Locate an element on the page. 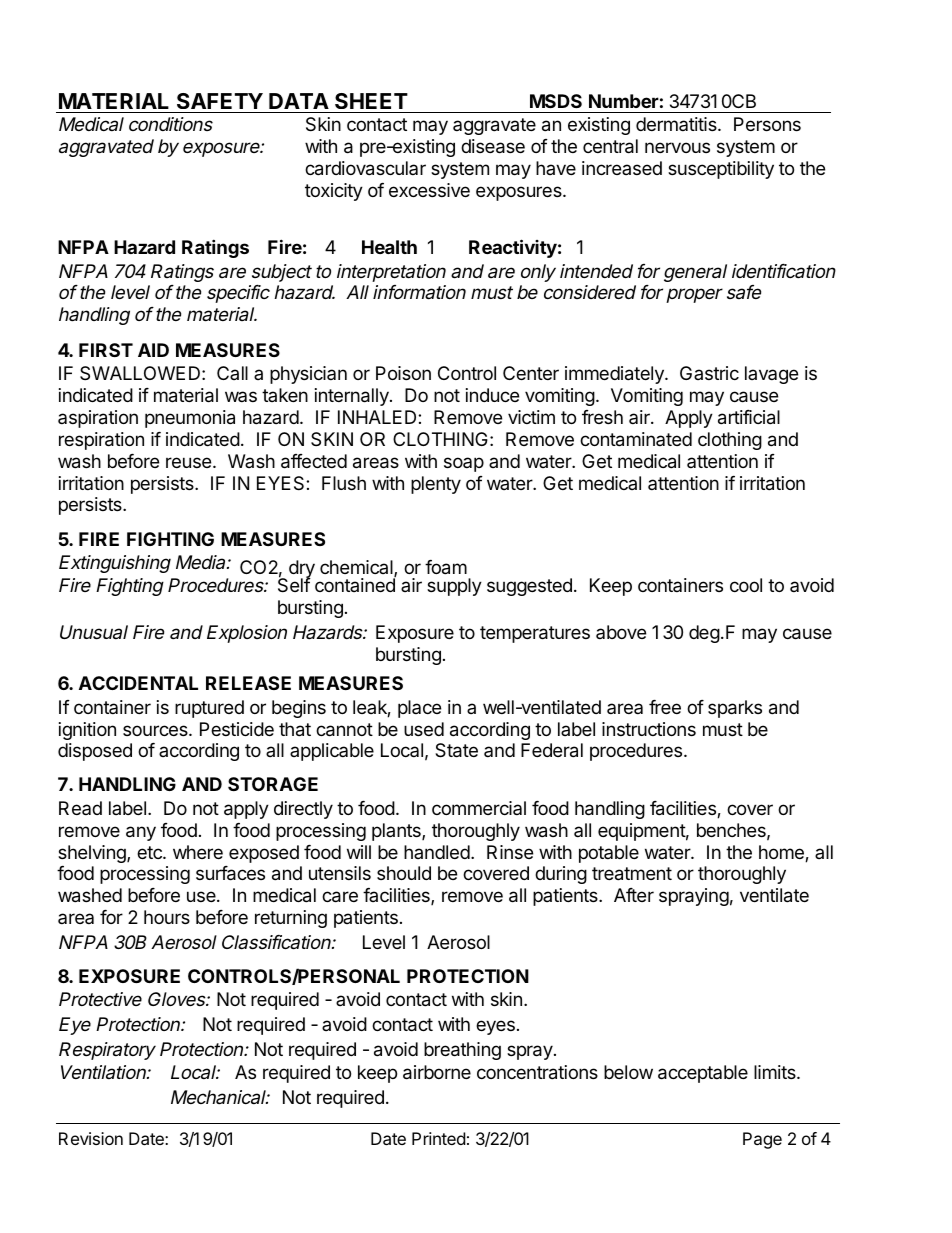 The width and height of the page is (952, 1233). Revision is located at coordinates (91, 1138).
